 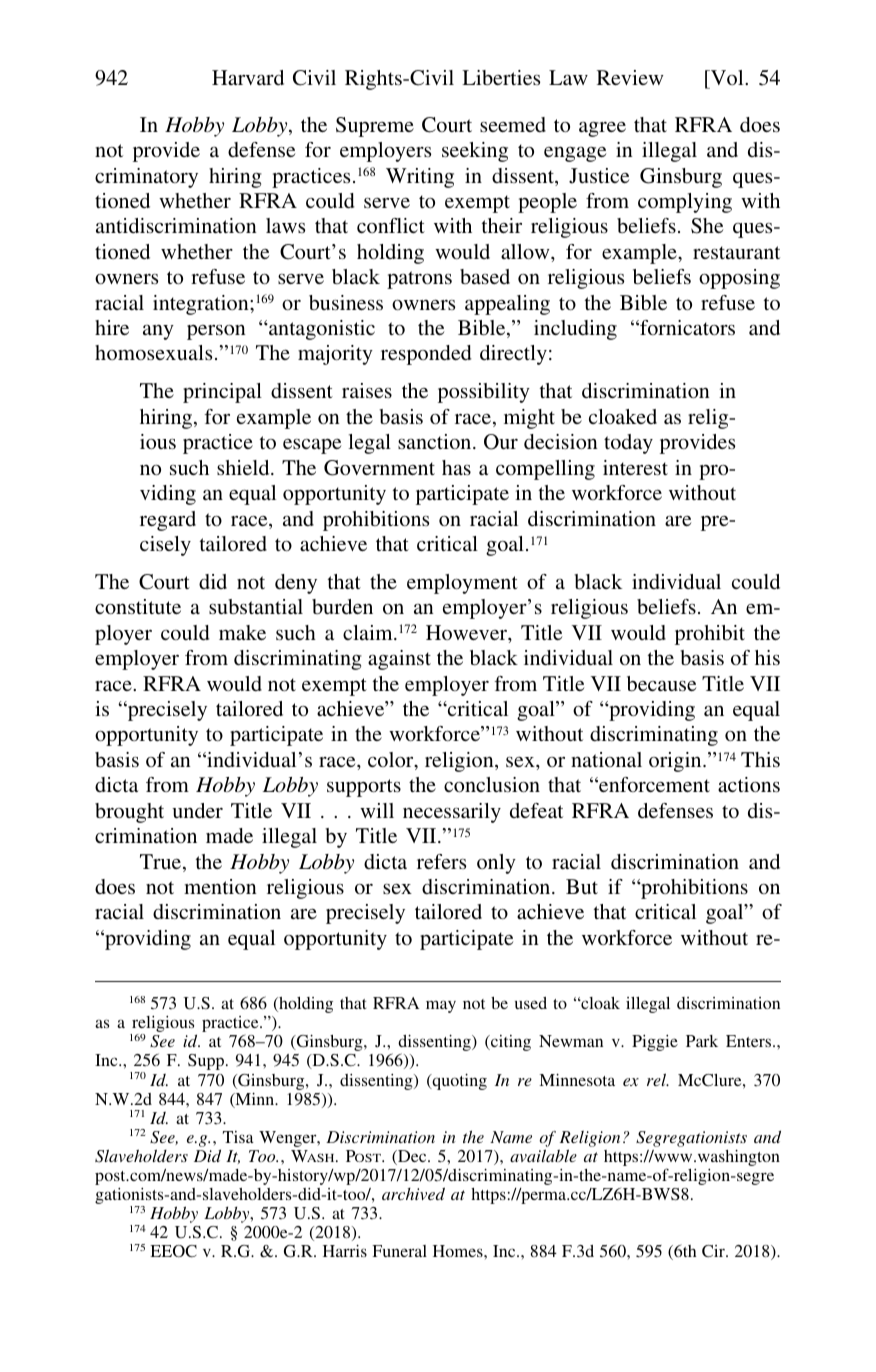 I want to click on archived, so click(x=413, y=1193).
